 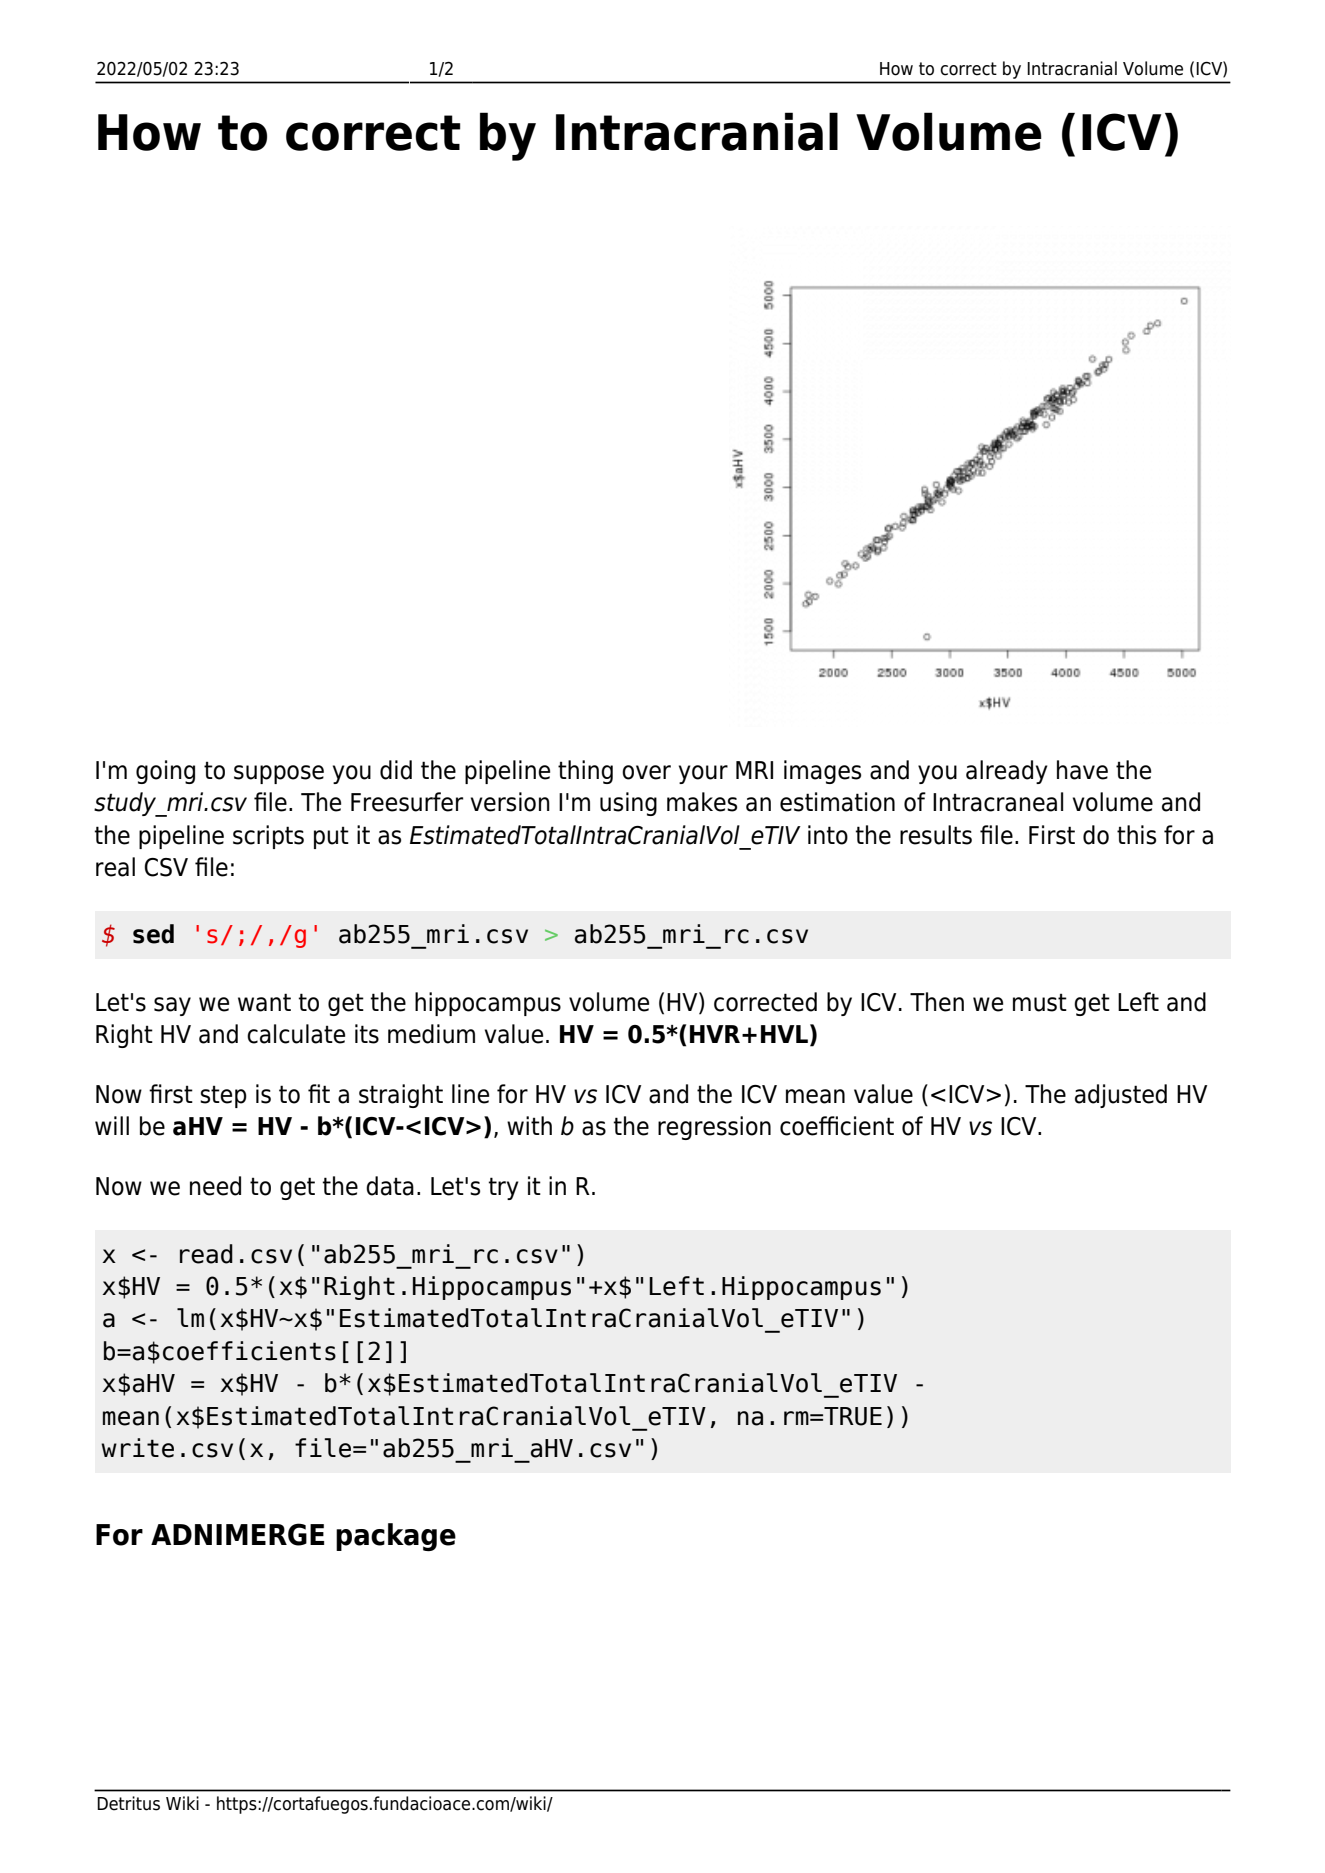 I want to click on package, so click(x=396, y=1537).
